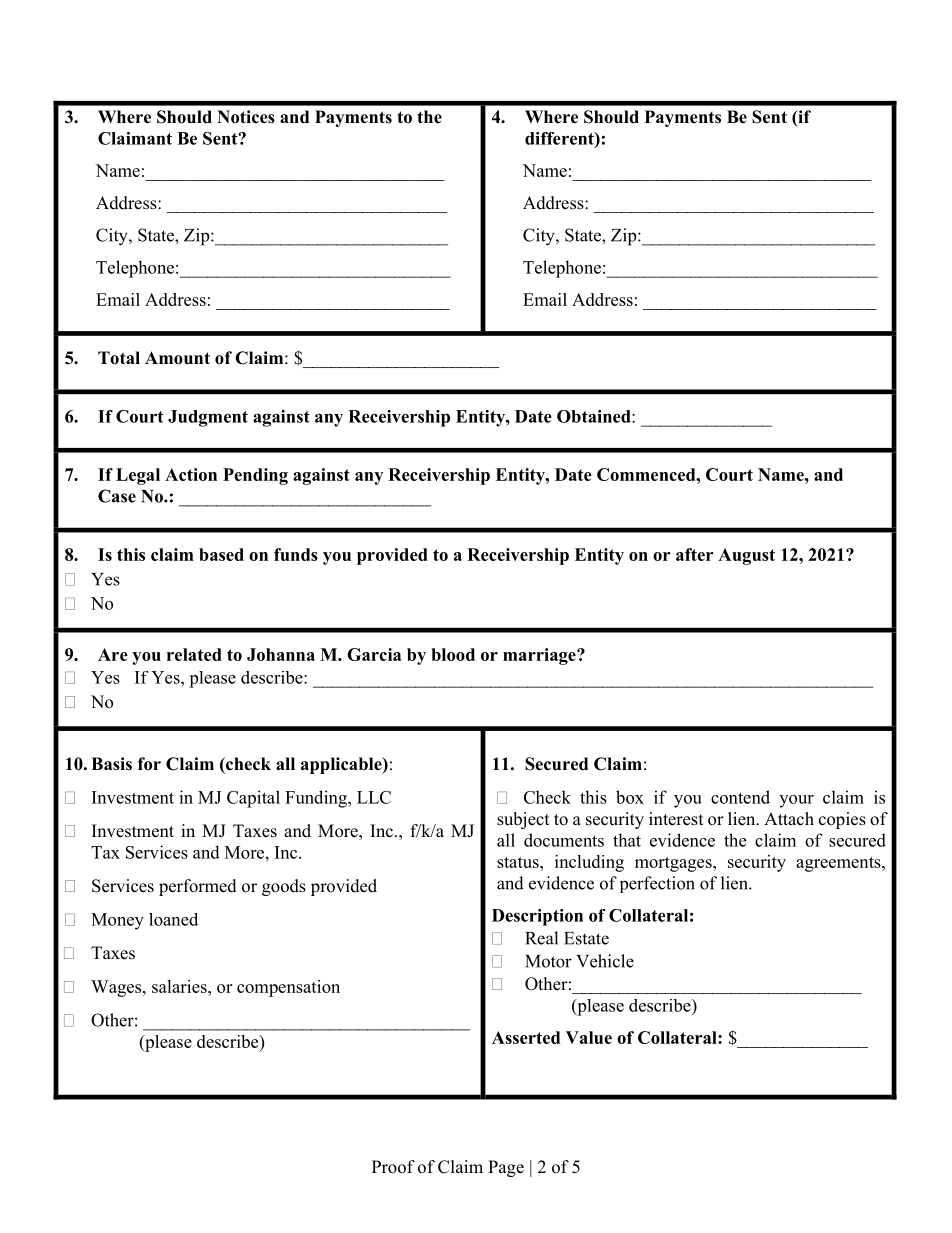 The height and width of the screenshot is (1233, 952). I want to click on Page, so click(506, 1168).
